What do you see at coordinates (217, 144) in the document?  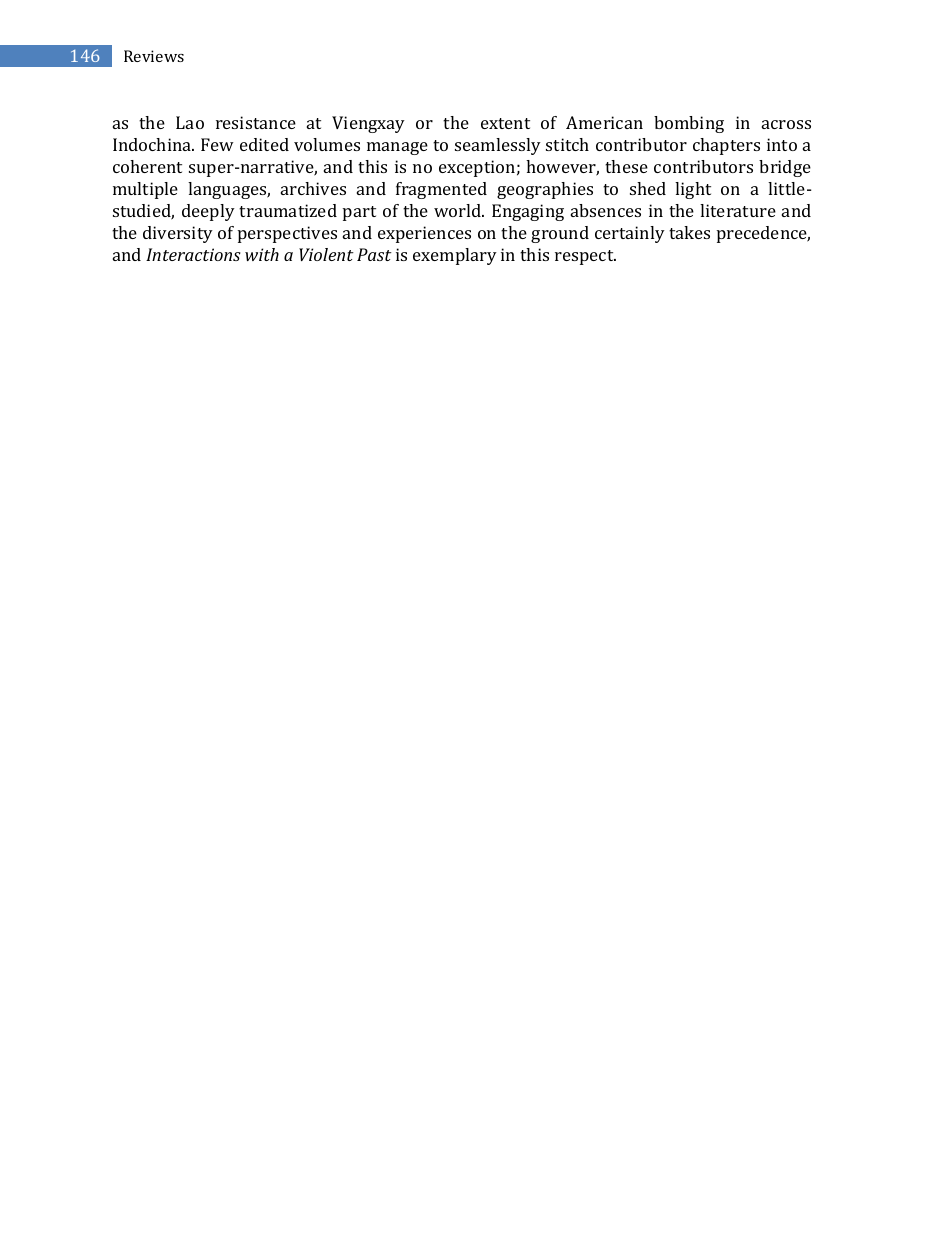 I see `Few` at bounding box center [217, 144].
